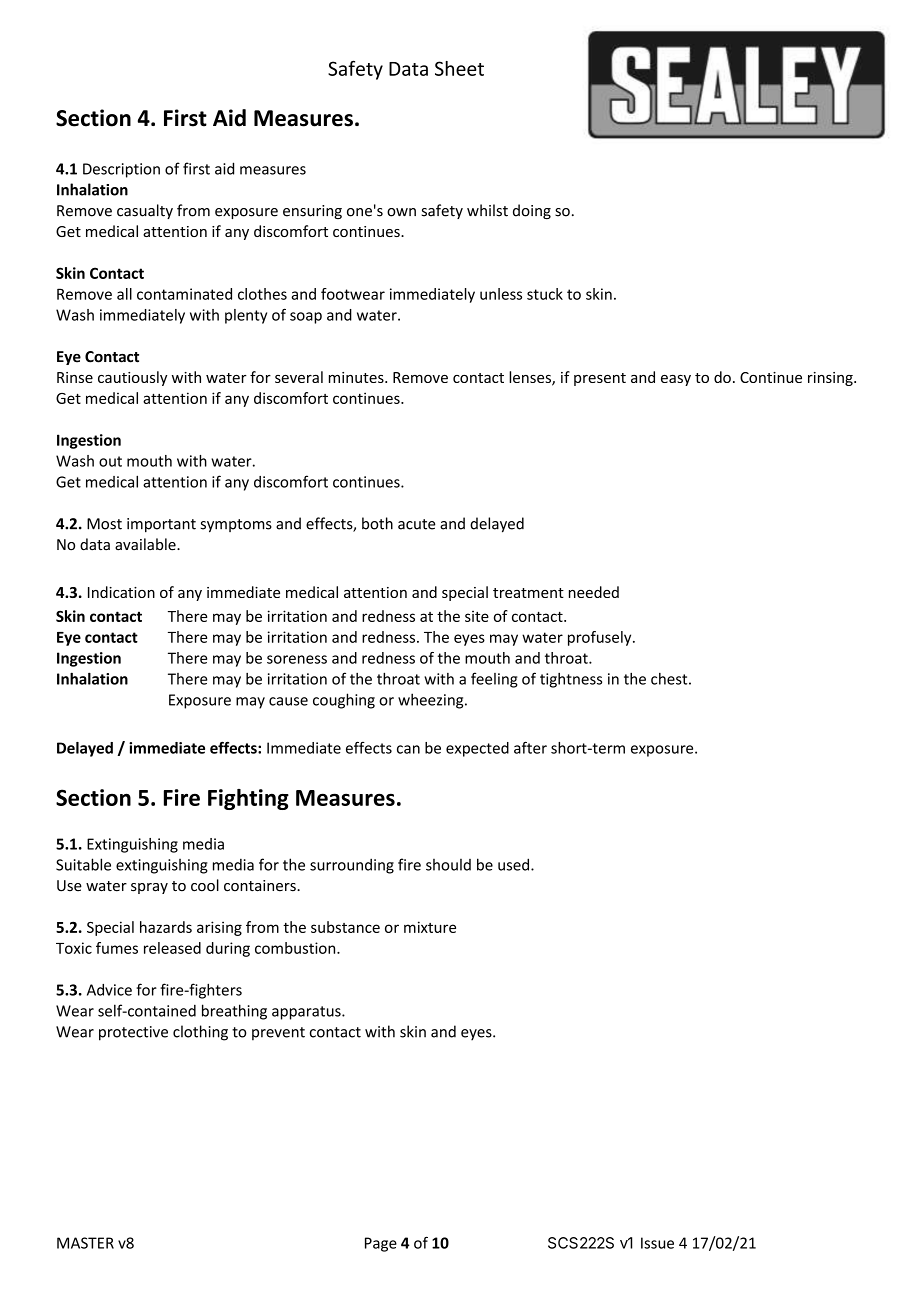 The image size is (924, 1308). I want to click on should, so click(448, 865).
